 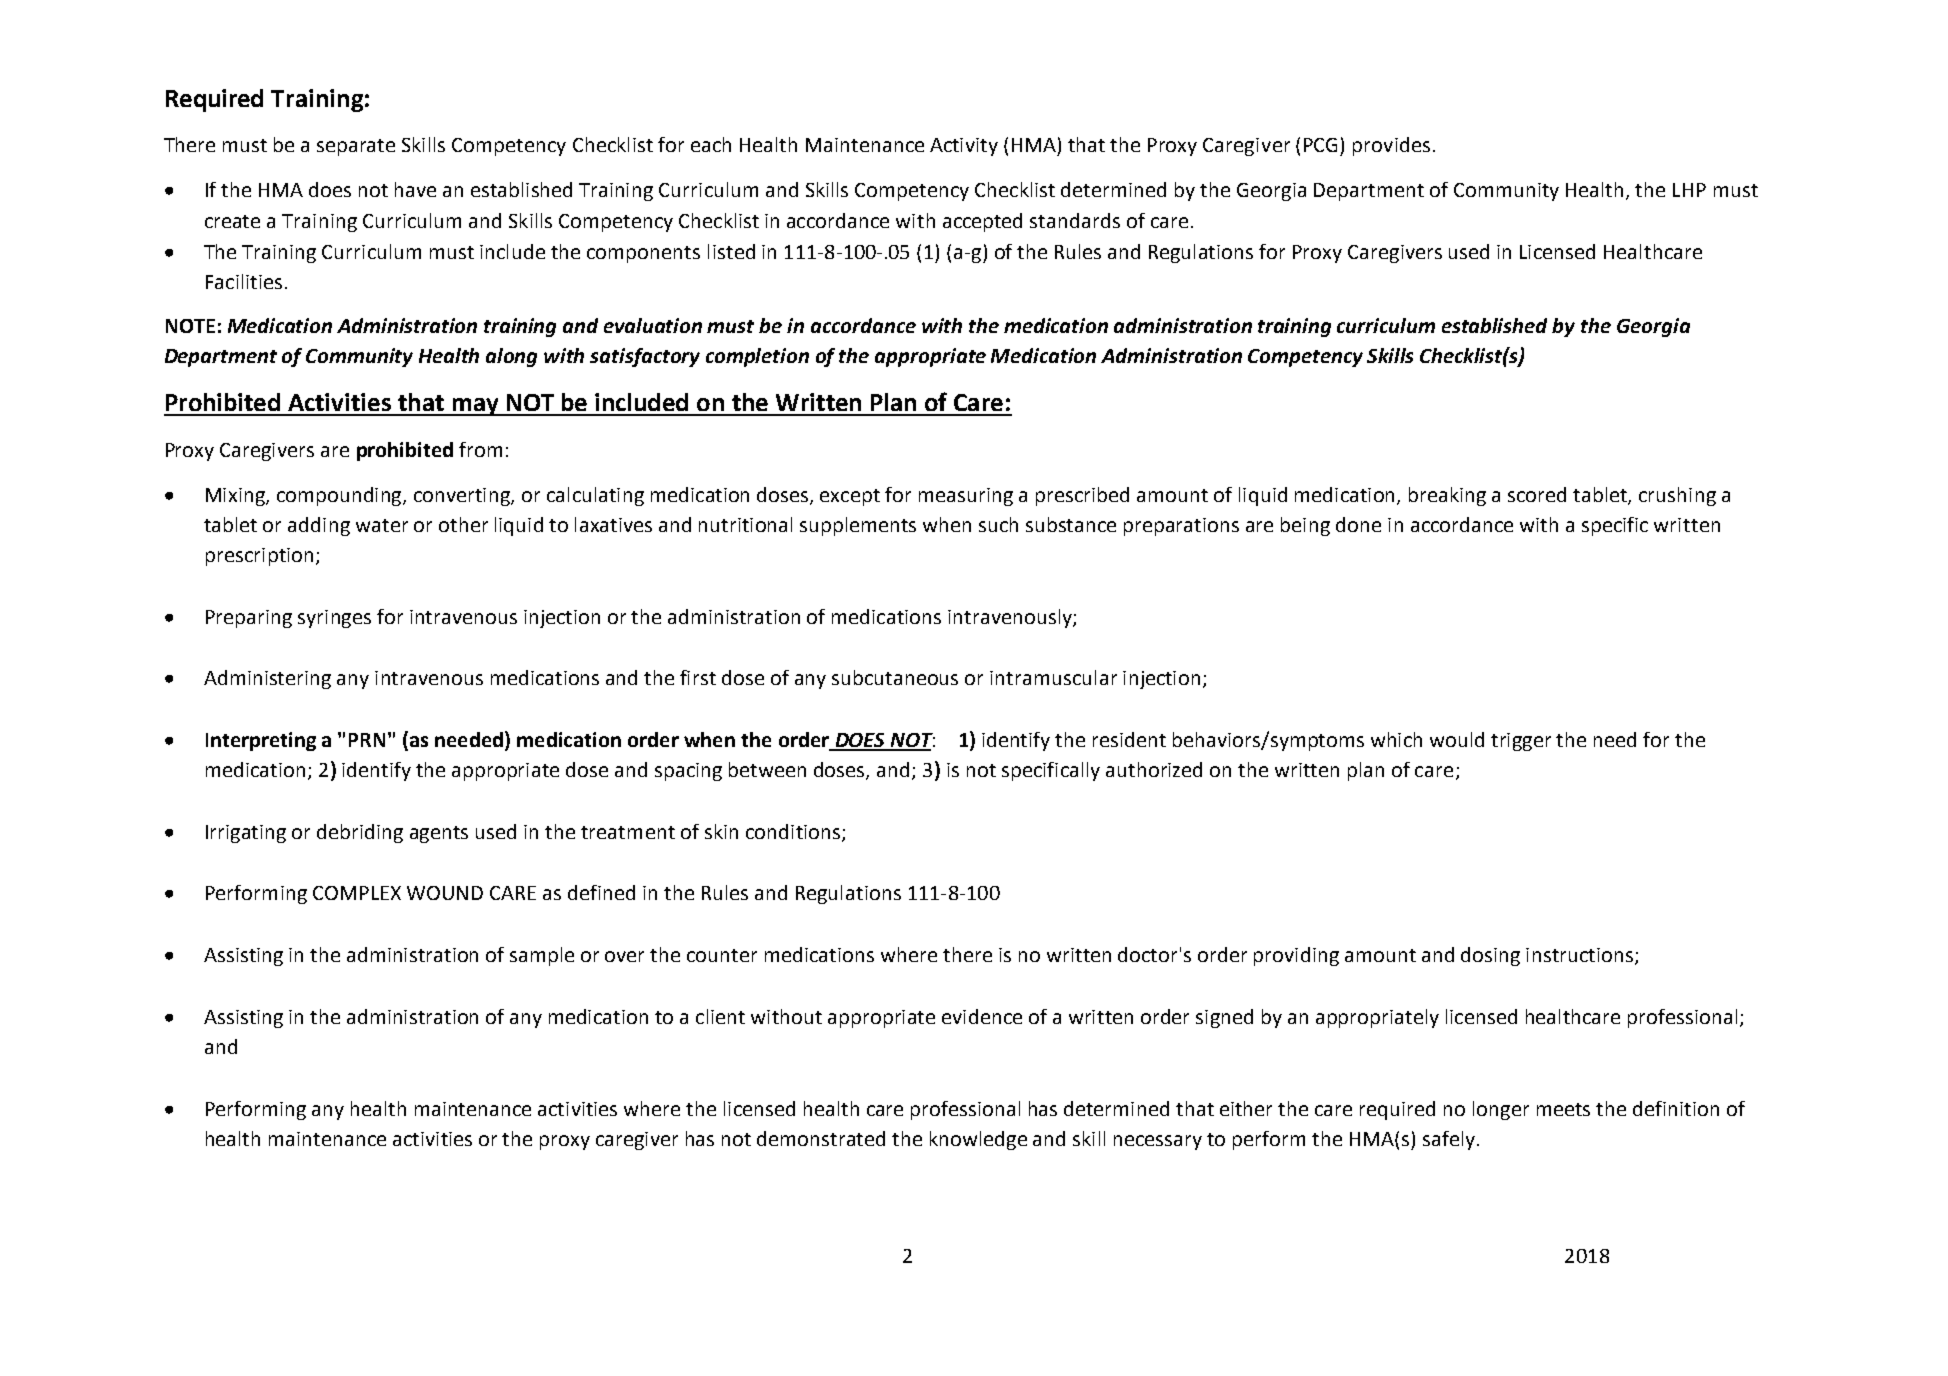 I want to click on may, so click(x=475, y=407).
